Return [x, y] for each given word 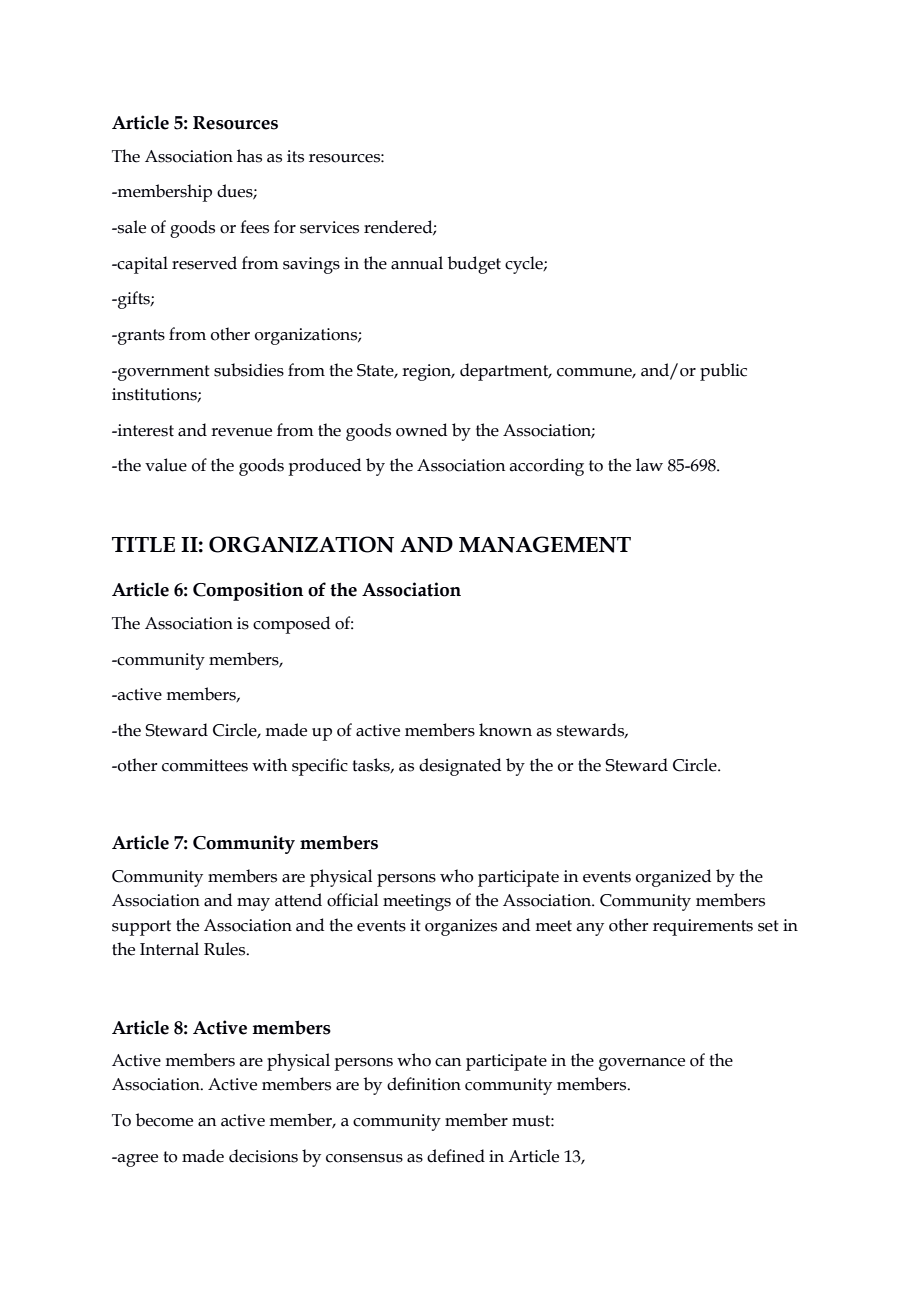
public [723, 372]
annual [417, 263]
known [505, 730]
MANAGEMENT [545, 544]
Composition [248, 591]
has [249, 156]
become [164, 1120]
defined [456, 1156]
